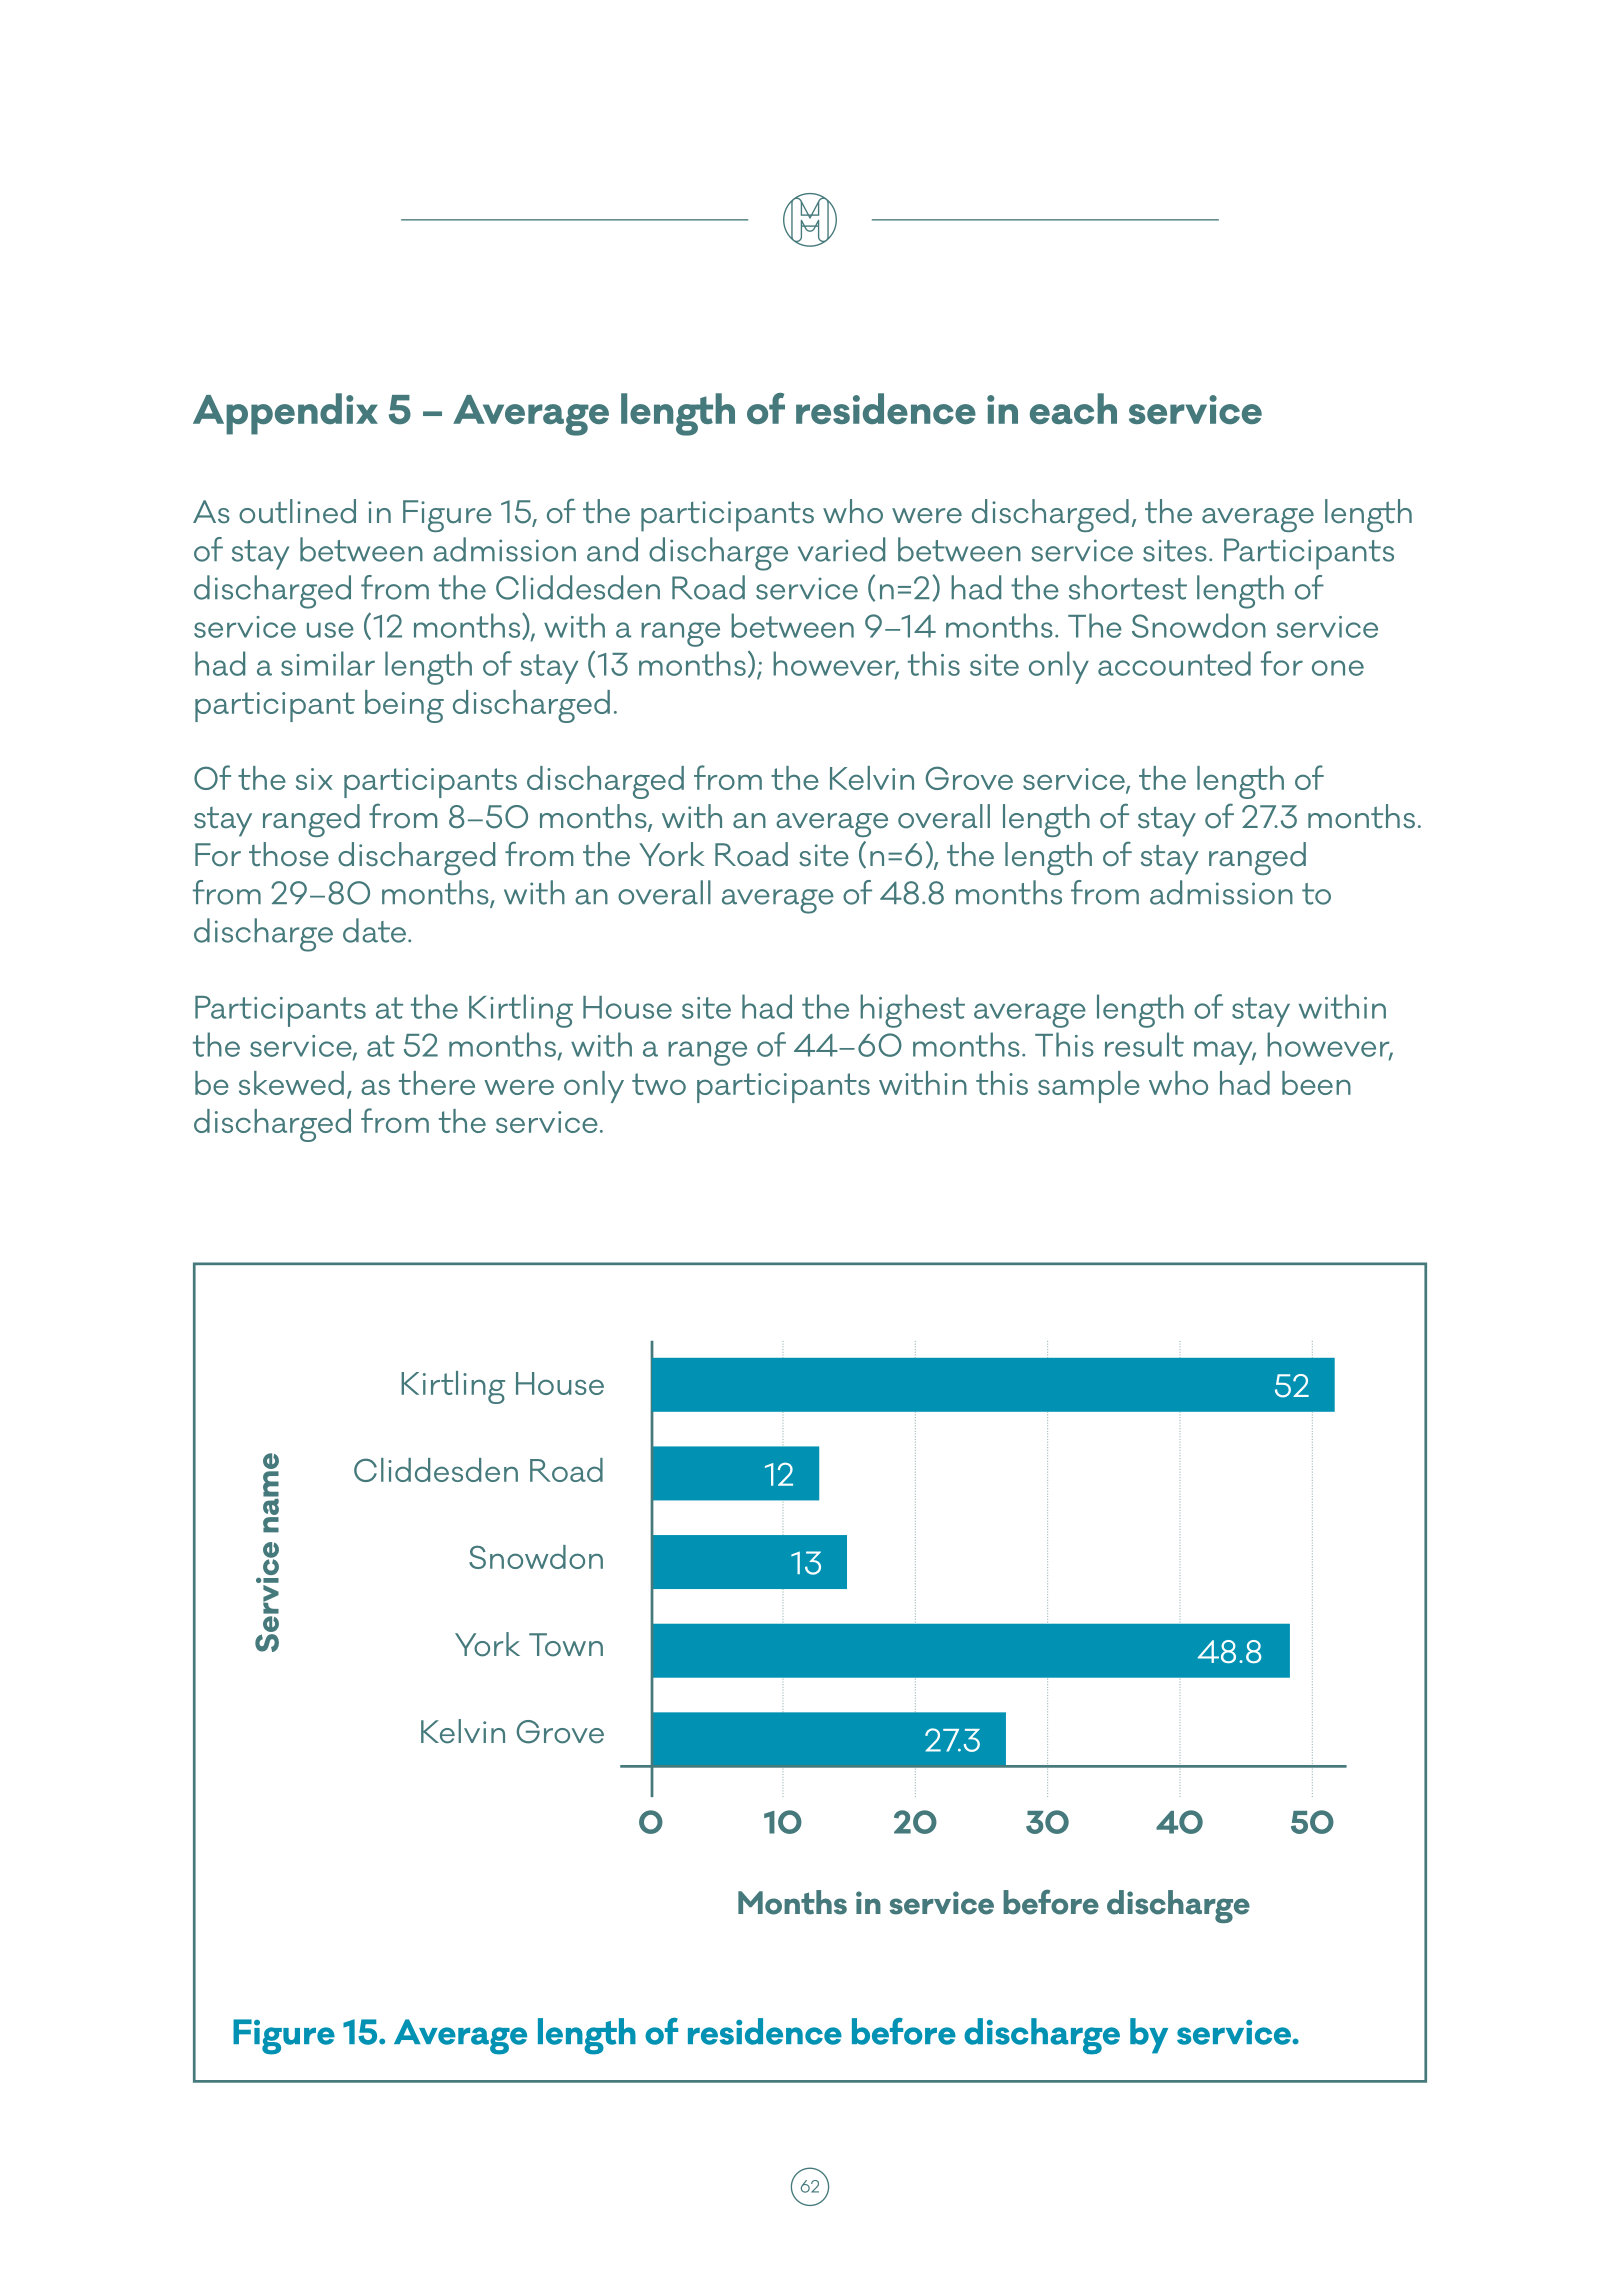 The image size is (1620, 2291). I want to click on two, so click(659, 1084).
